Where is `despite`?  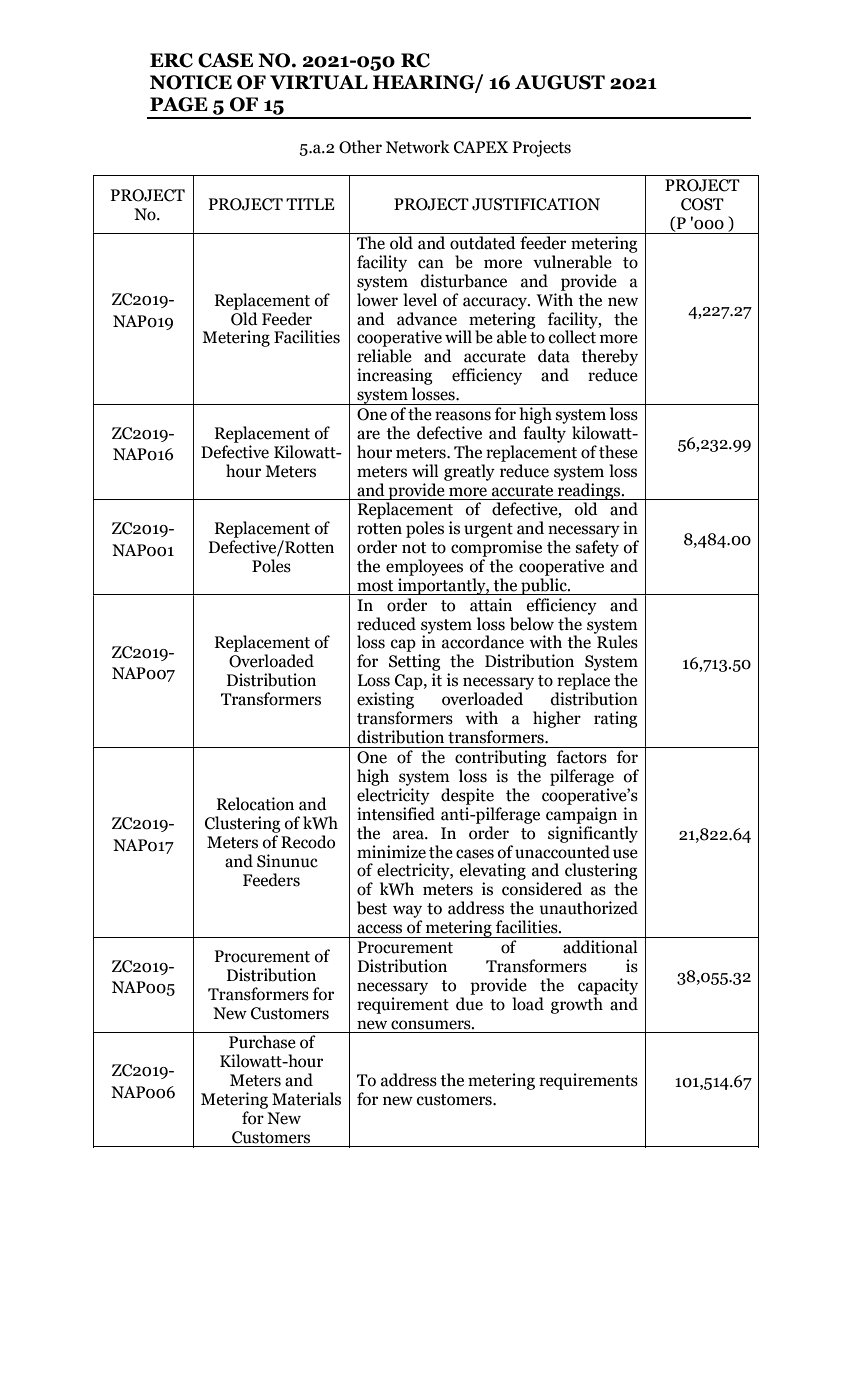 despite is located at coordinates (467, 796).
